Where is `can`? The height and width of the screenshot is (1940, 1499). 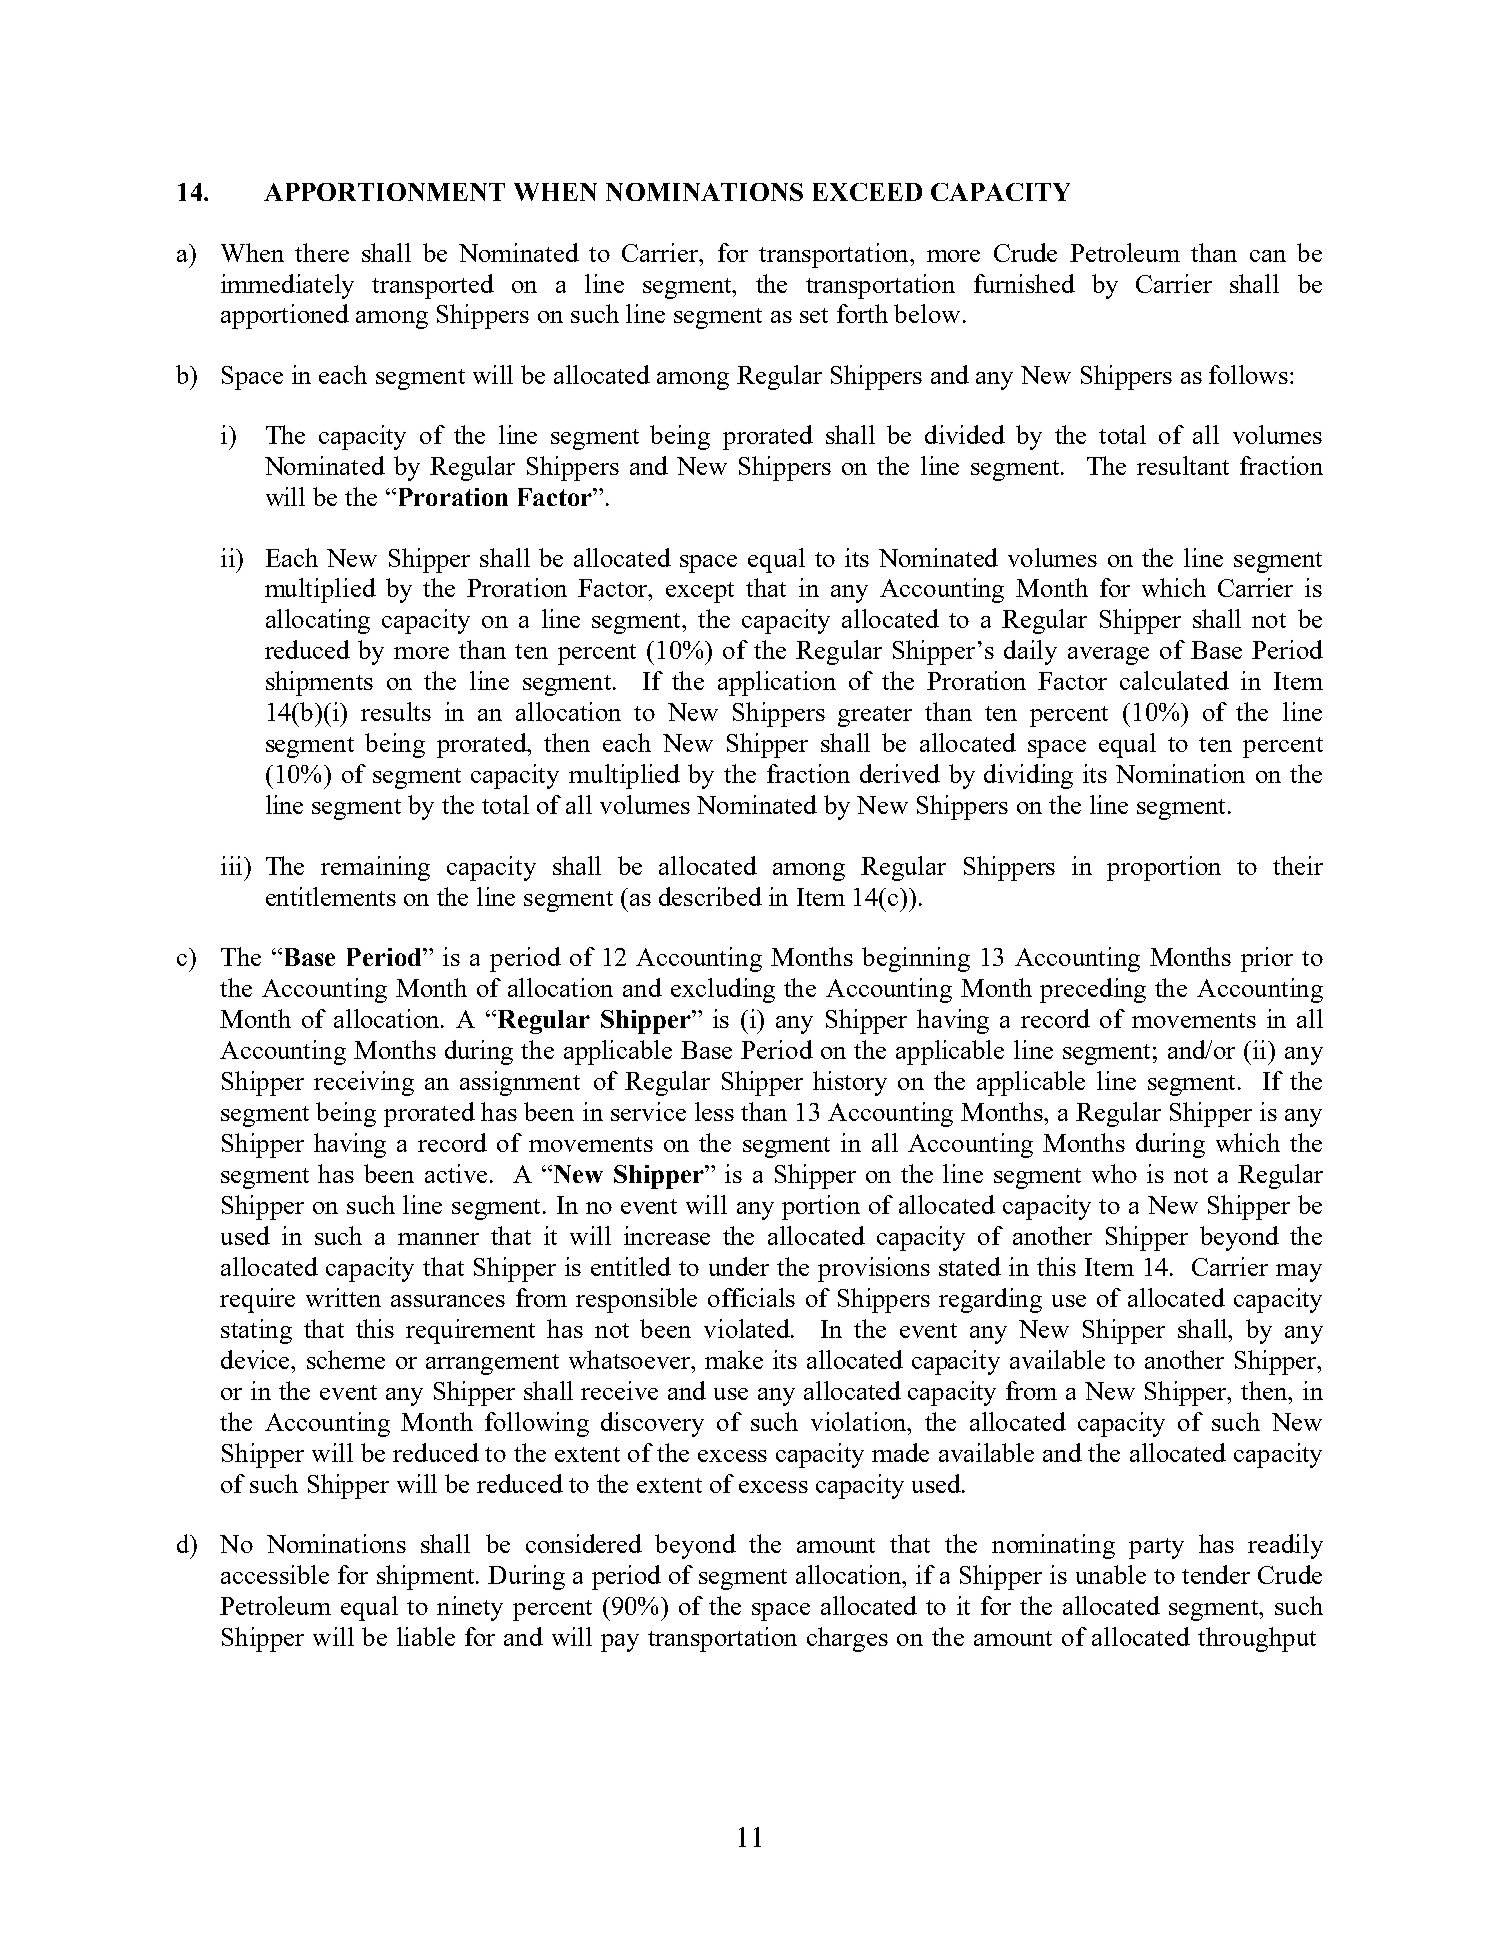 can is located at coordinates (1268, 256).
